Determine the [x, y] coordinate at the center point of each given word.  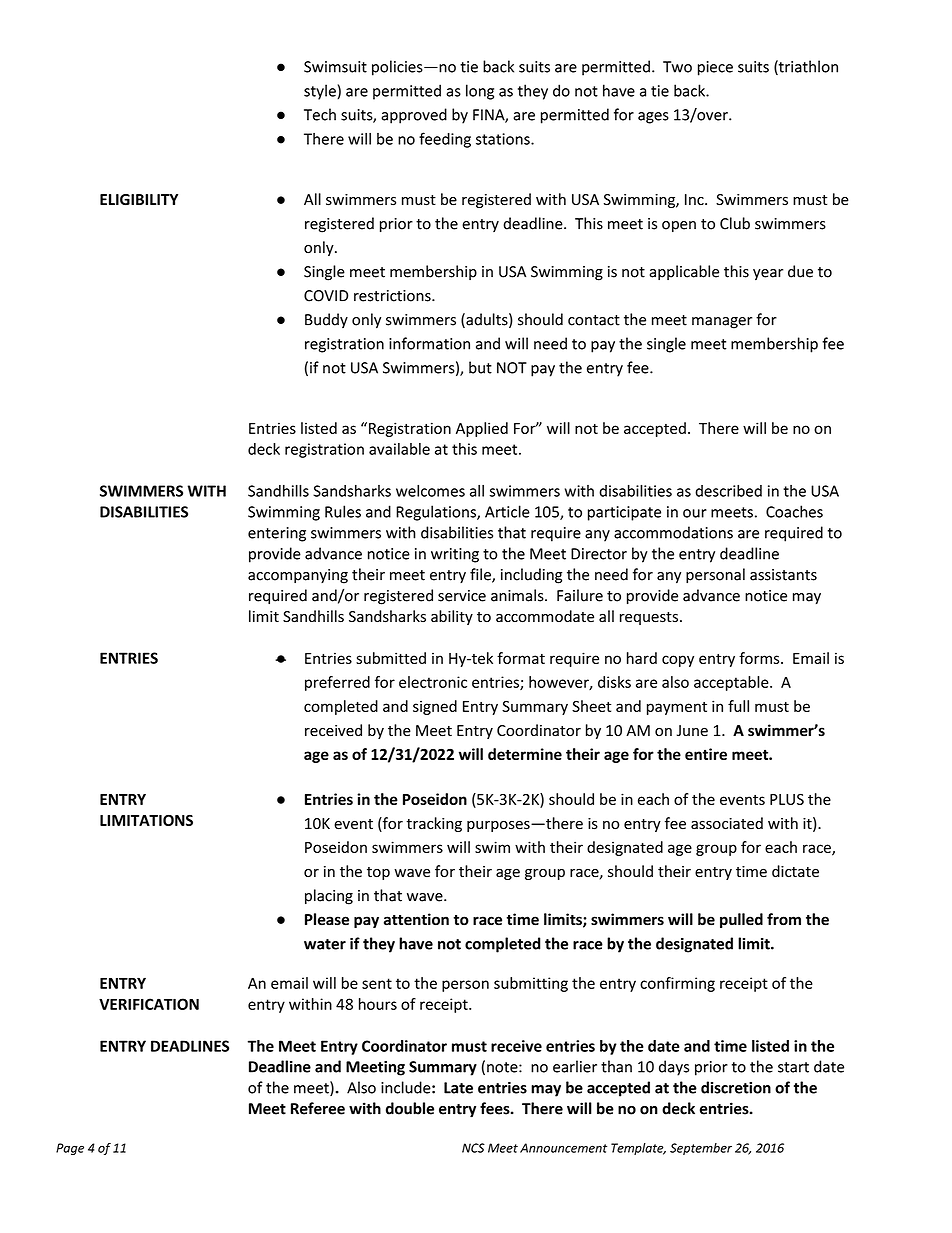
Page [70, 1149]
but [480, 367]
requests [649, 618]
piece [715, 68]
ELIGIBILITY [139, 200]
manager [722, 323]
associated [727, 823]
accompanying [298, 576]
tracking [434, 824]
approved [414, 116]
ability [452, 617]
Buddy [326, 320]
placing [329, 897]
